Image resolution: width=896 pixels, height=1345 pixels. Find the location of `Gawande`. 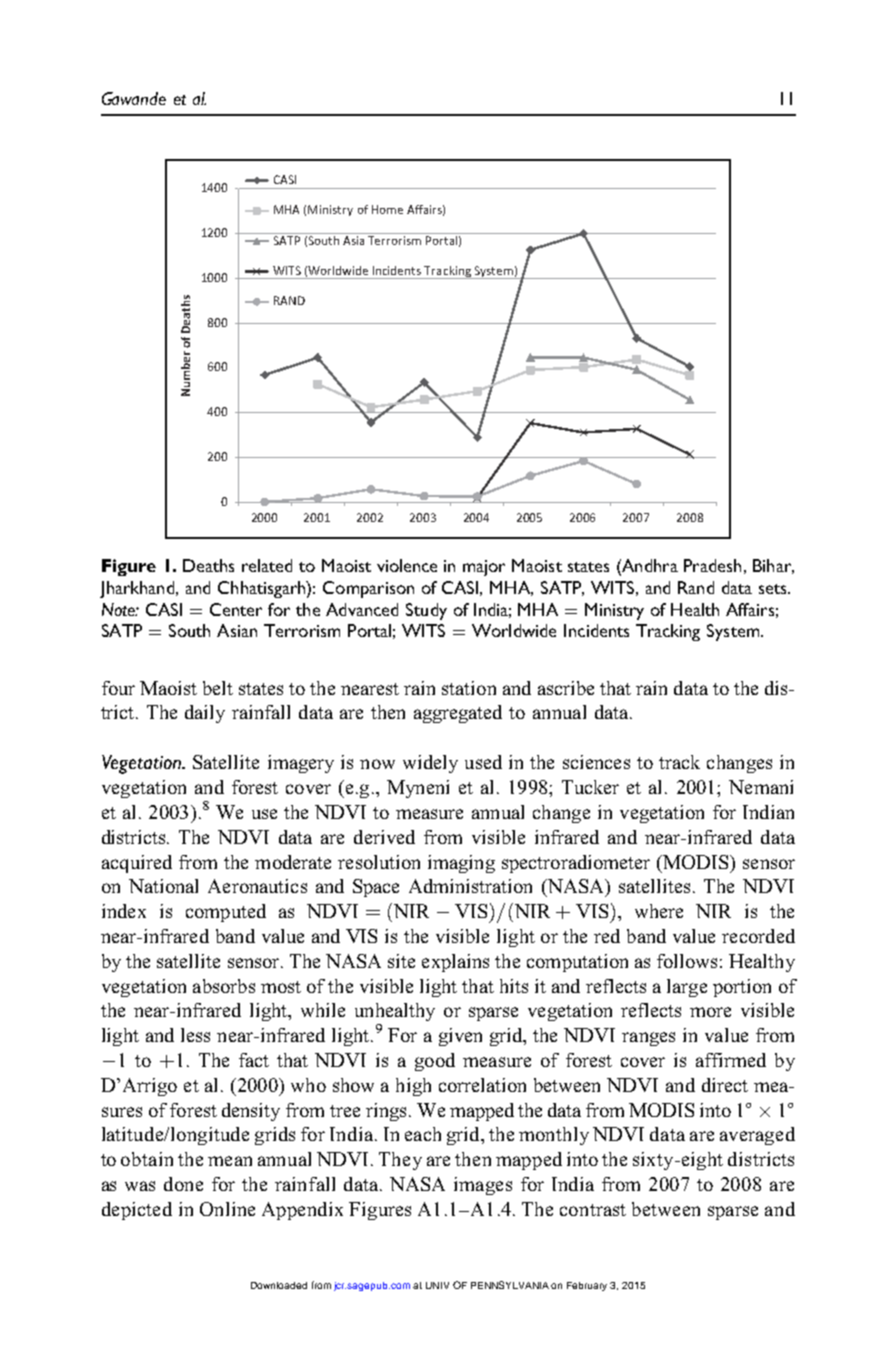

Gawande is located at coordinates (134, 98).
